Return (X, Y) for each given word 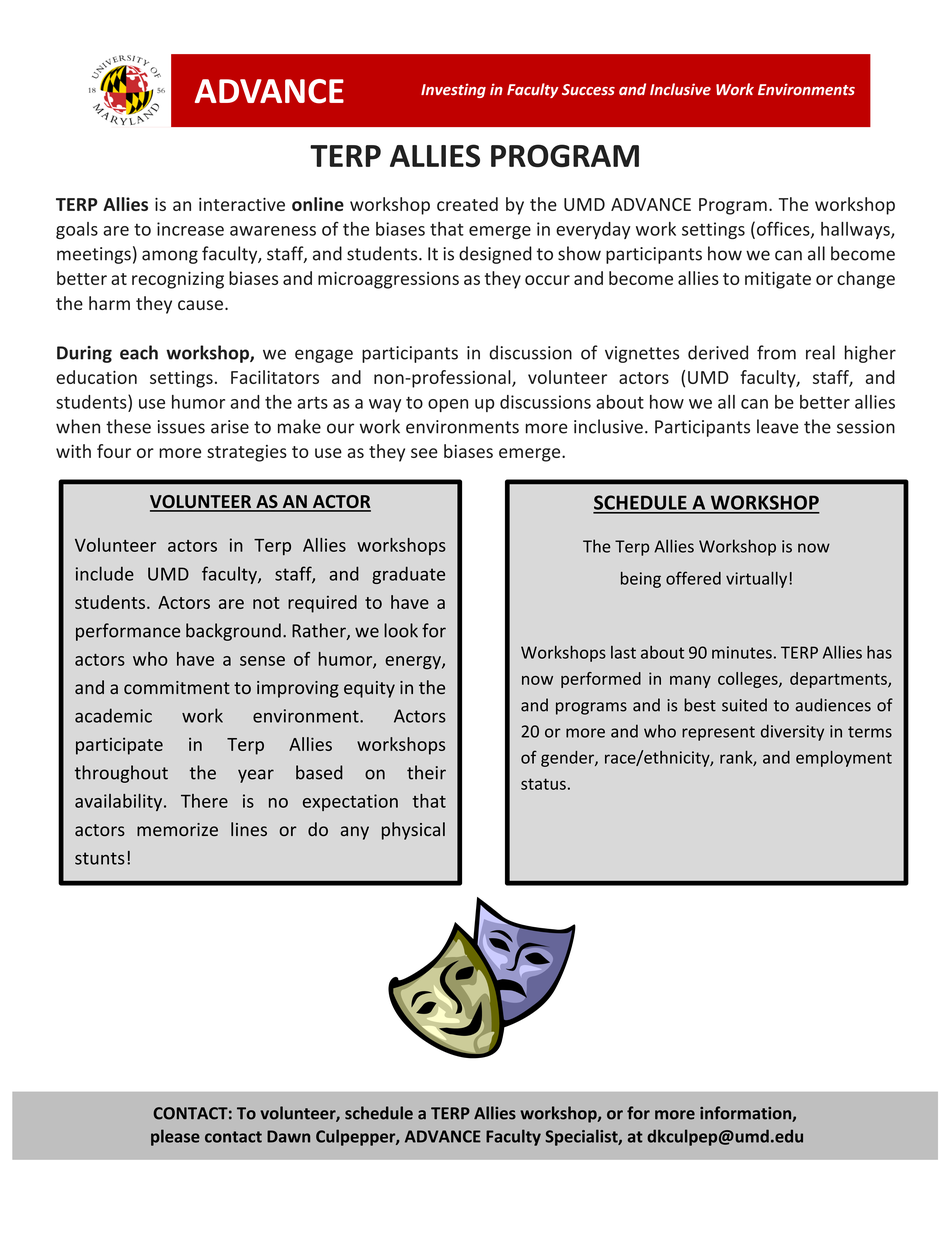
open (448, 405)
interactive (242, 204)
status (543, 784)
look (401, 630)
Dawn (288, 1136)
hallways (856, 230)
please (175, 1137)
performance (128, 632)
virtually (756, 580)
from (776, 352)
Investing (453, 90)
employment (844, 759)
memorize (177, 829)
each (139, 352)
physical (413, 831)
